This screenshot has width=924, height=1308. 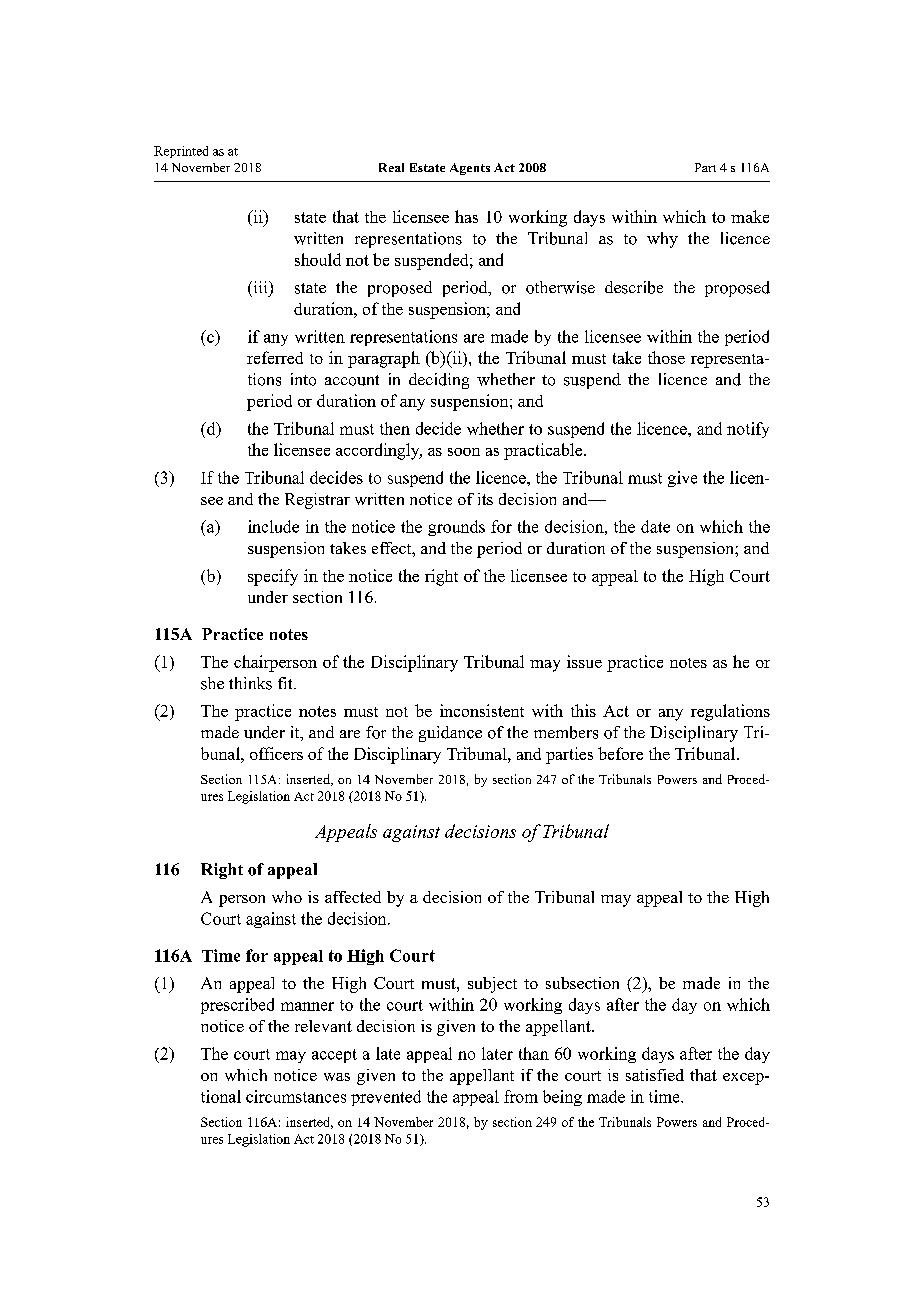 What do you see at coordinates (275, 357) in the screenshot?
I see `referred` at bounding box center [275, 357].
